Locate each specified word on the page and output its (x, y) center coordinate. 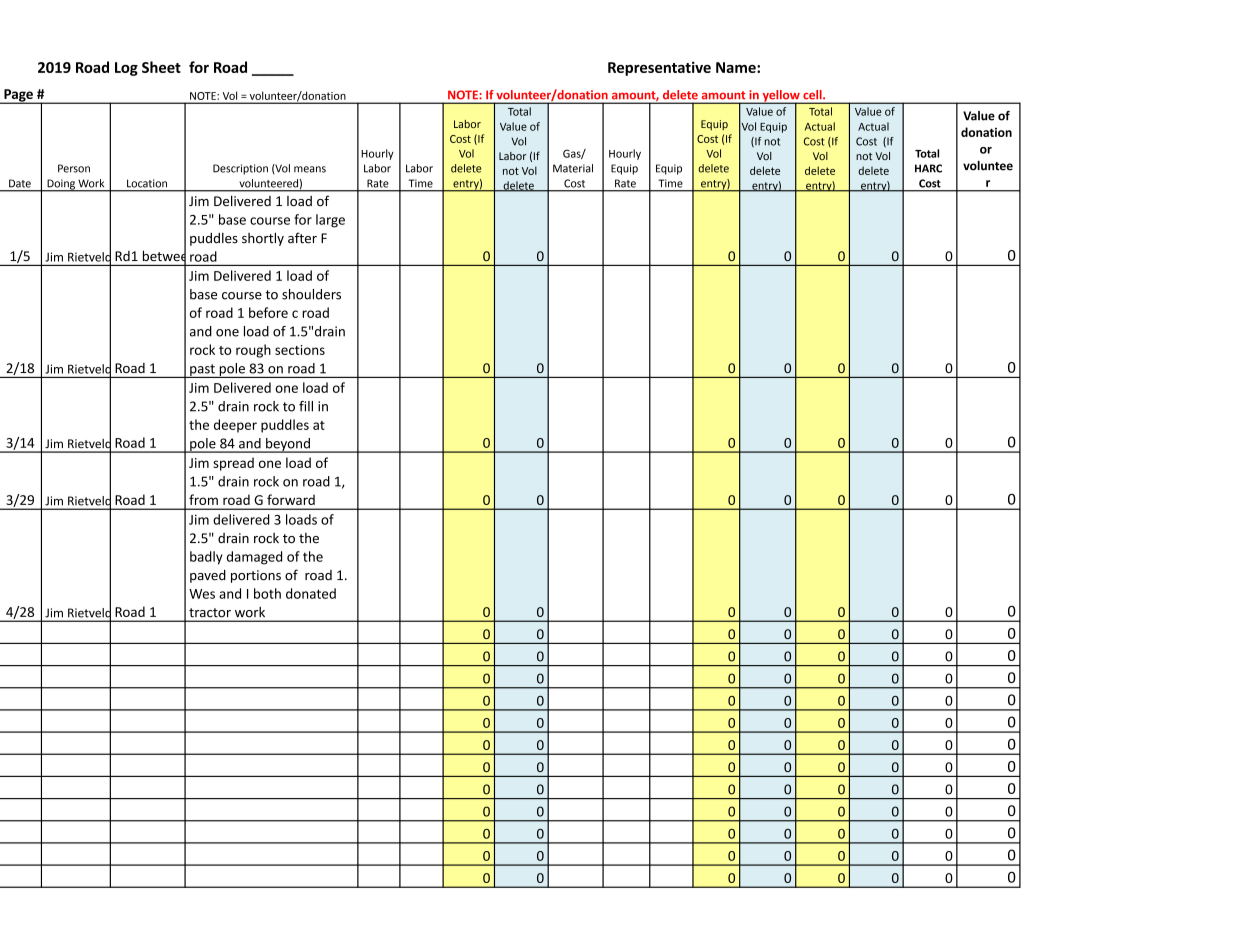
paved (208, 576)
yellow (781, 97)
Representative (659, 68)
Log (126, 69)
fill (306, 406)
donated (311, 593)
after (302, 238)
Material (573, 168)
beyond (288, 445)
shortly (263, 239)
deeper (235, 426)
